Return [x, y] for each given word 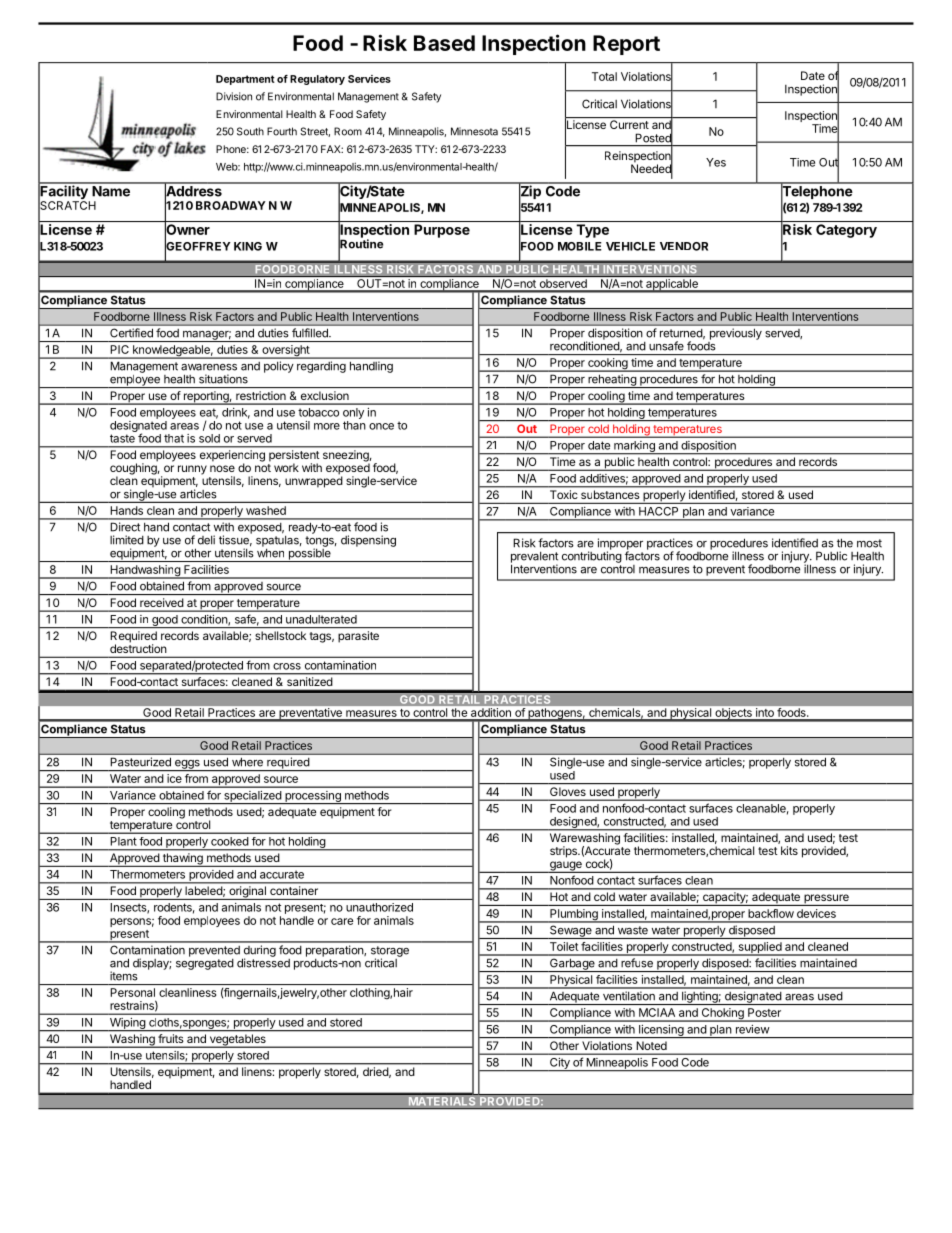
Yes [716, 162]
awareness [209, 367]
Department [245, 80]
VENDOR [684, 246]
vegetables [237, 1041]
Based [444, 43]
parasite [358, 636]
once [381, 426]
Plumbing [574, 916]
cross [287, 666]
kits [789, 850]
